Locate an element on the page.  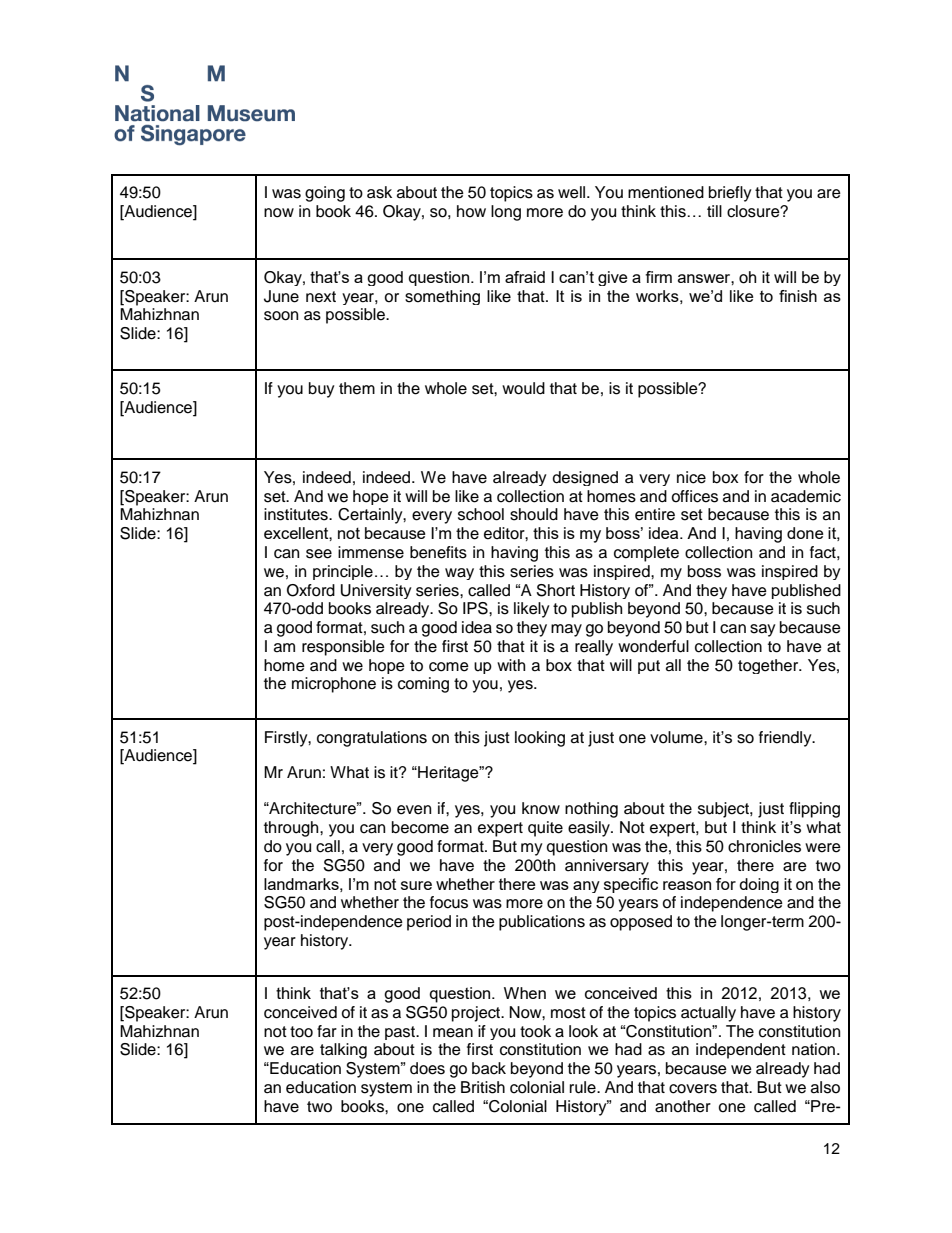
briefly is located at coordinates (730, 194).
